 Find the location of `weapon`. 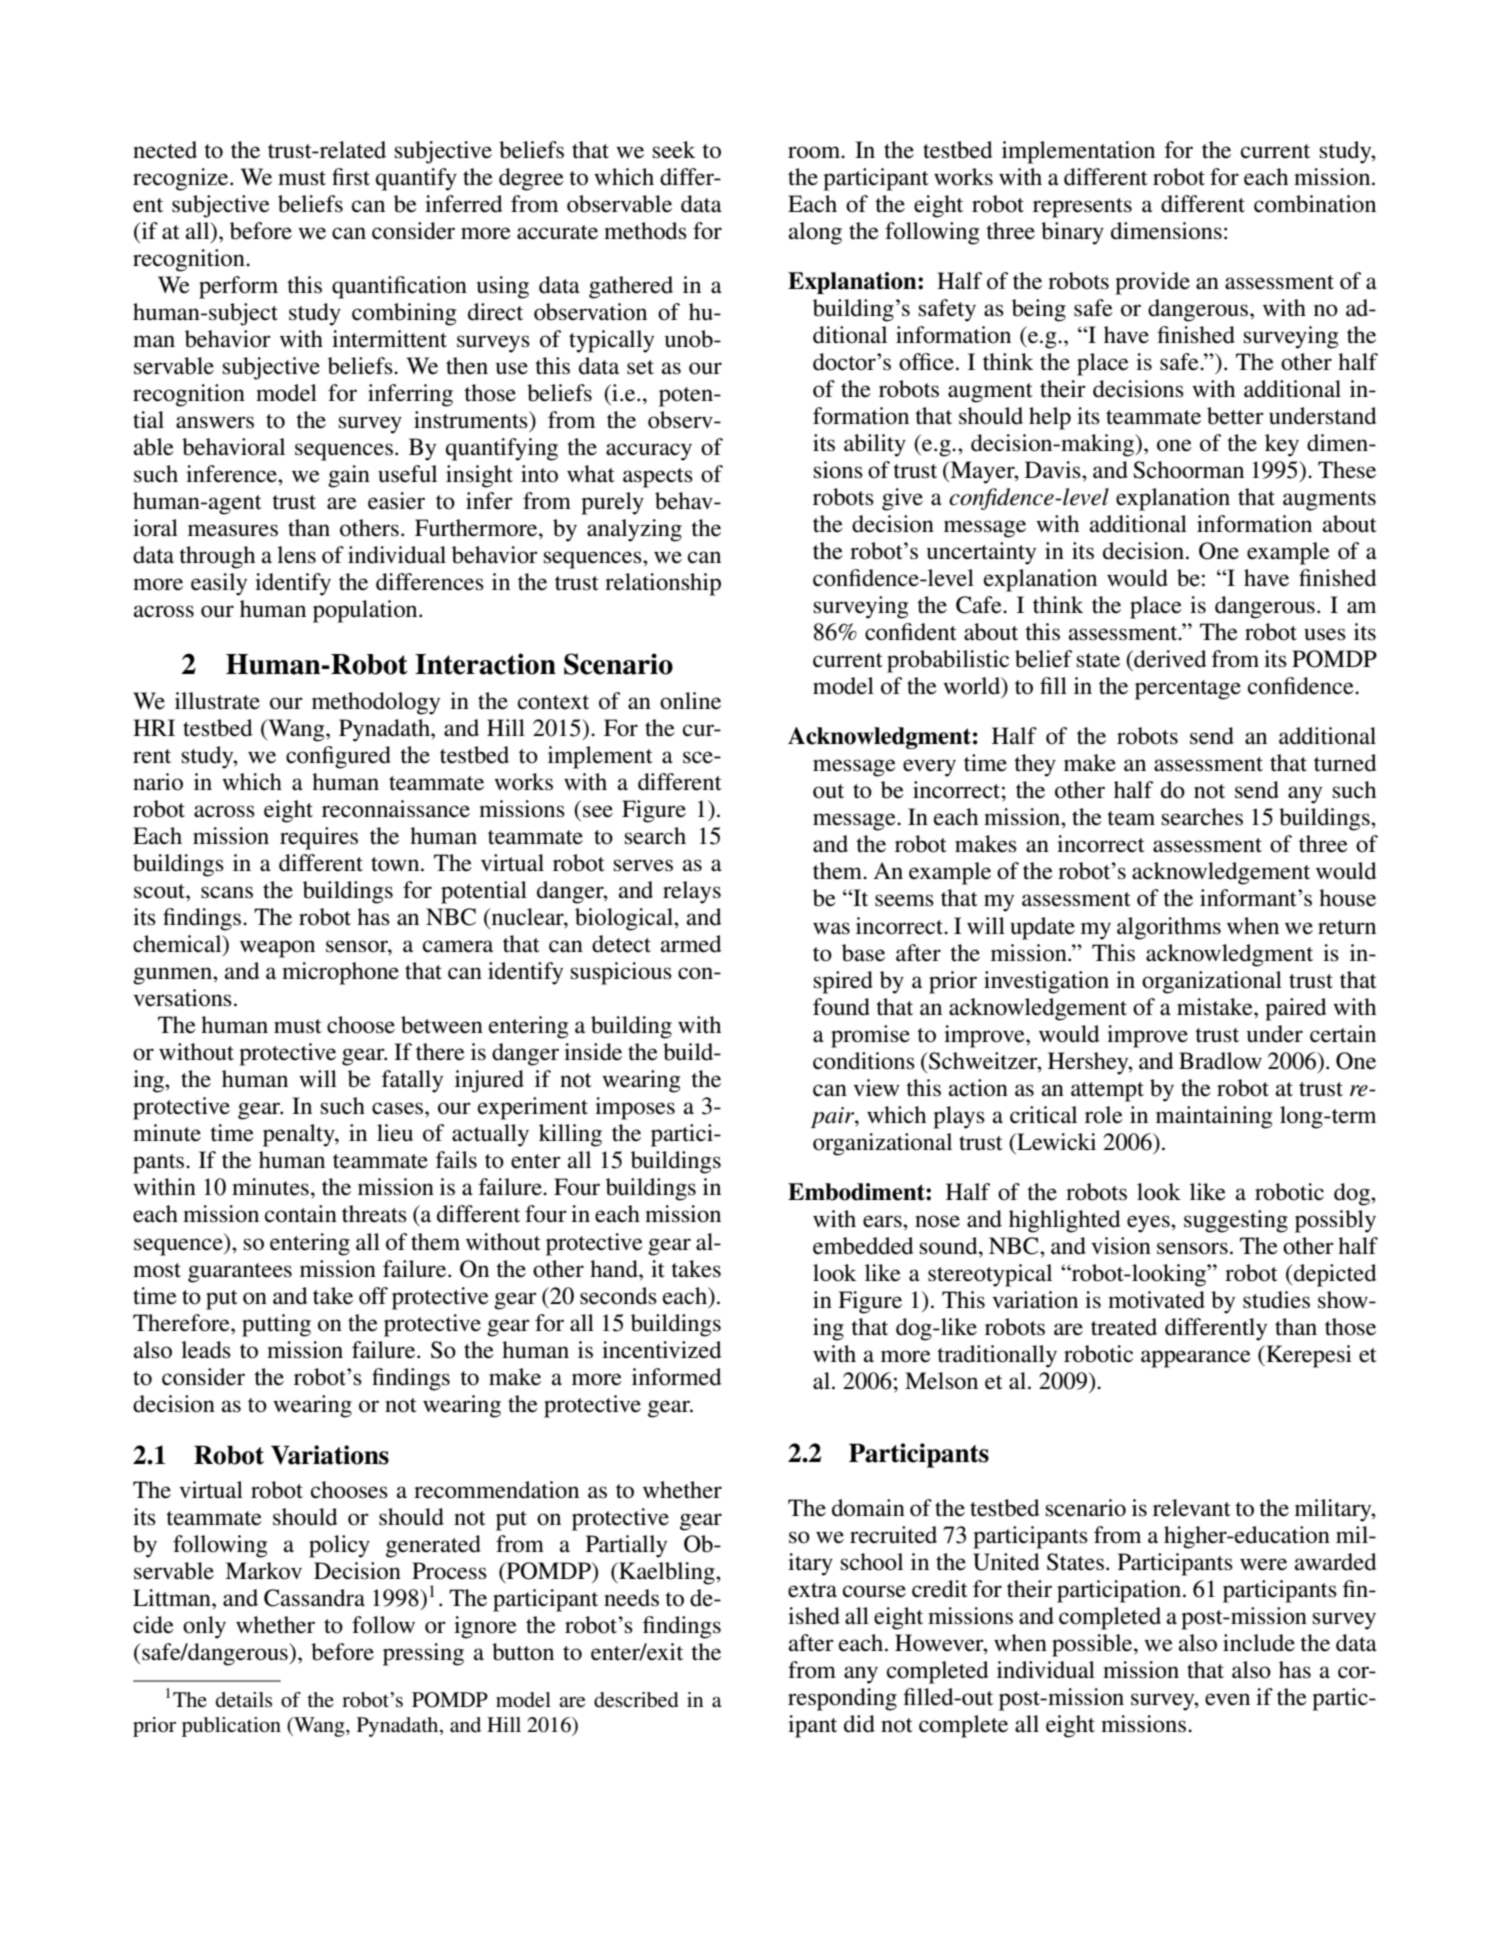

weapon is located at coordinates (277, 949).
